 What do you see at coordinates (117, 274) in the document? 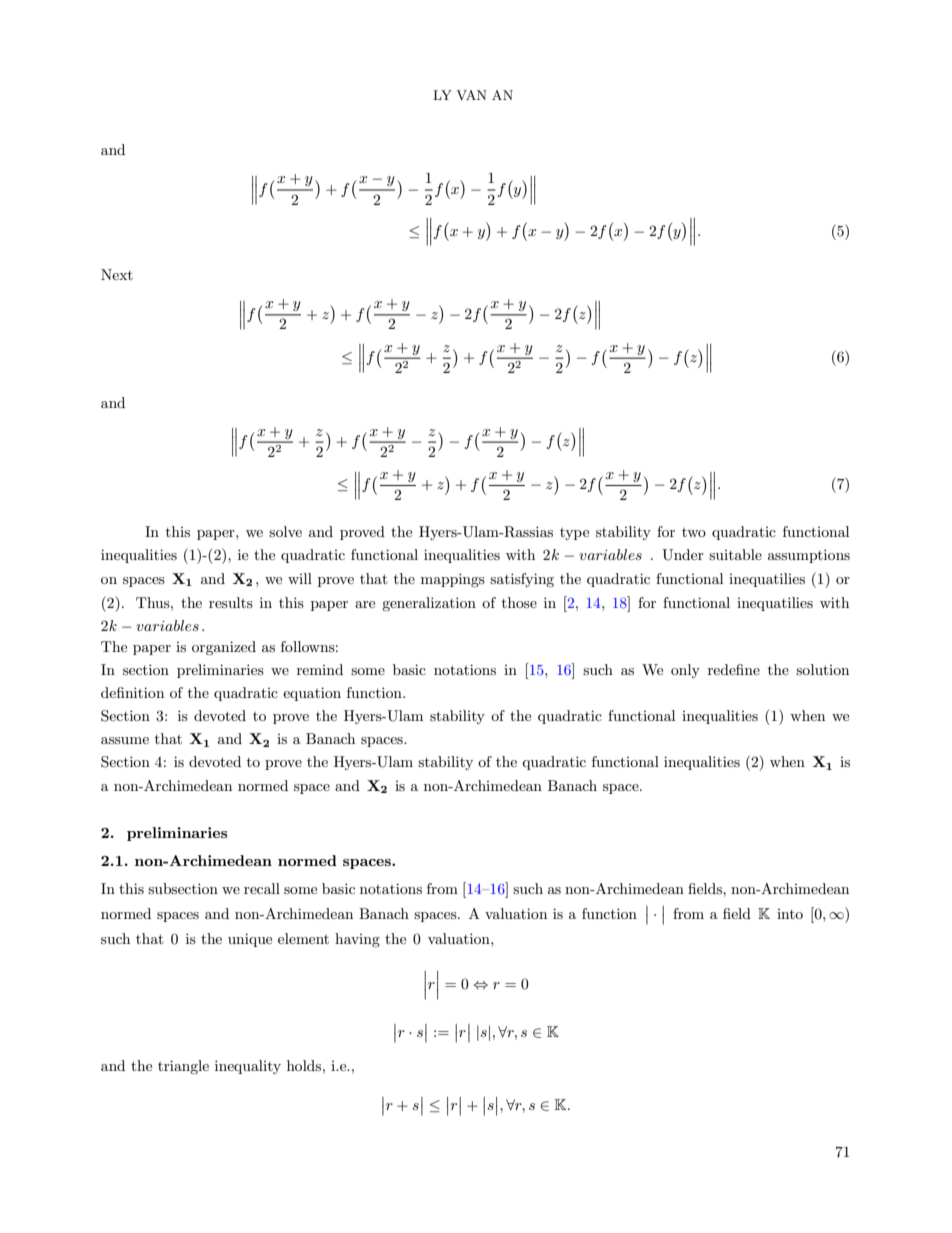
I see `Next` at bounding box center [117, 274].
